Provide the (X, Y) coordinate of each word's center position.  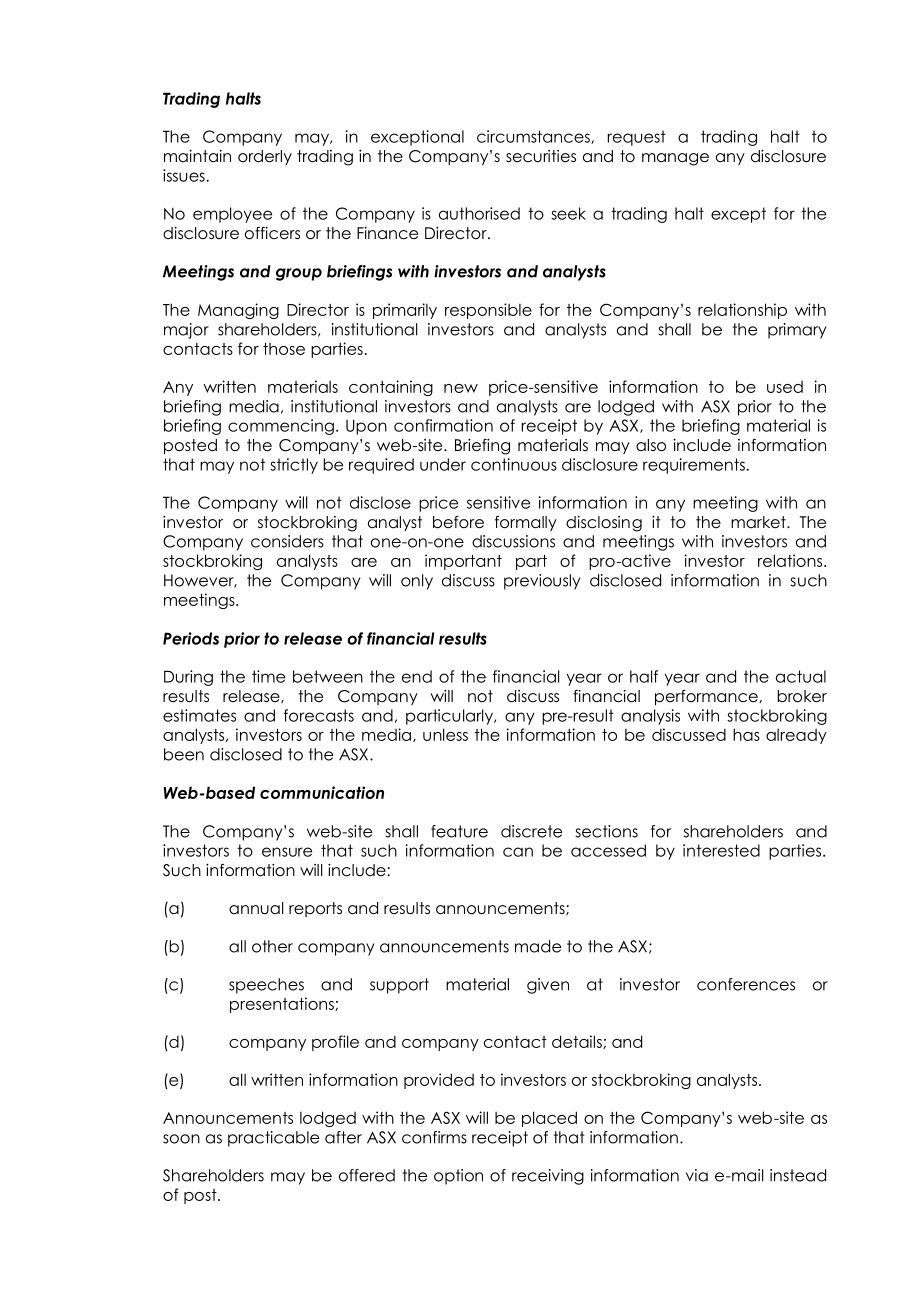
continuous (514, 464)
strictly (294, 466)
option (458, 1177)
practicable (273, 1139)
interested (721, 850)
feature (459, 831)
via (697, 1175)
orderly (265, 157)
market (759, 522)
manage (675, 159)
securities (541, 156)
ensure (287, 852)
